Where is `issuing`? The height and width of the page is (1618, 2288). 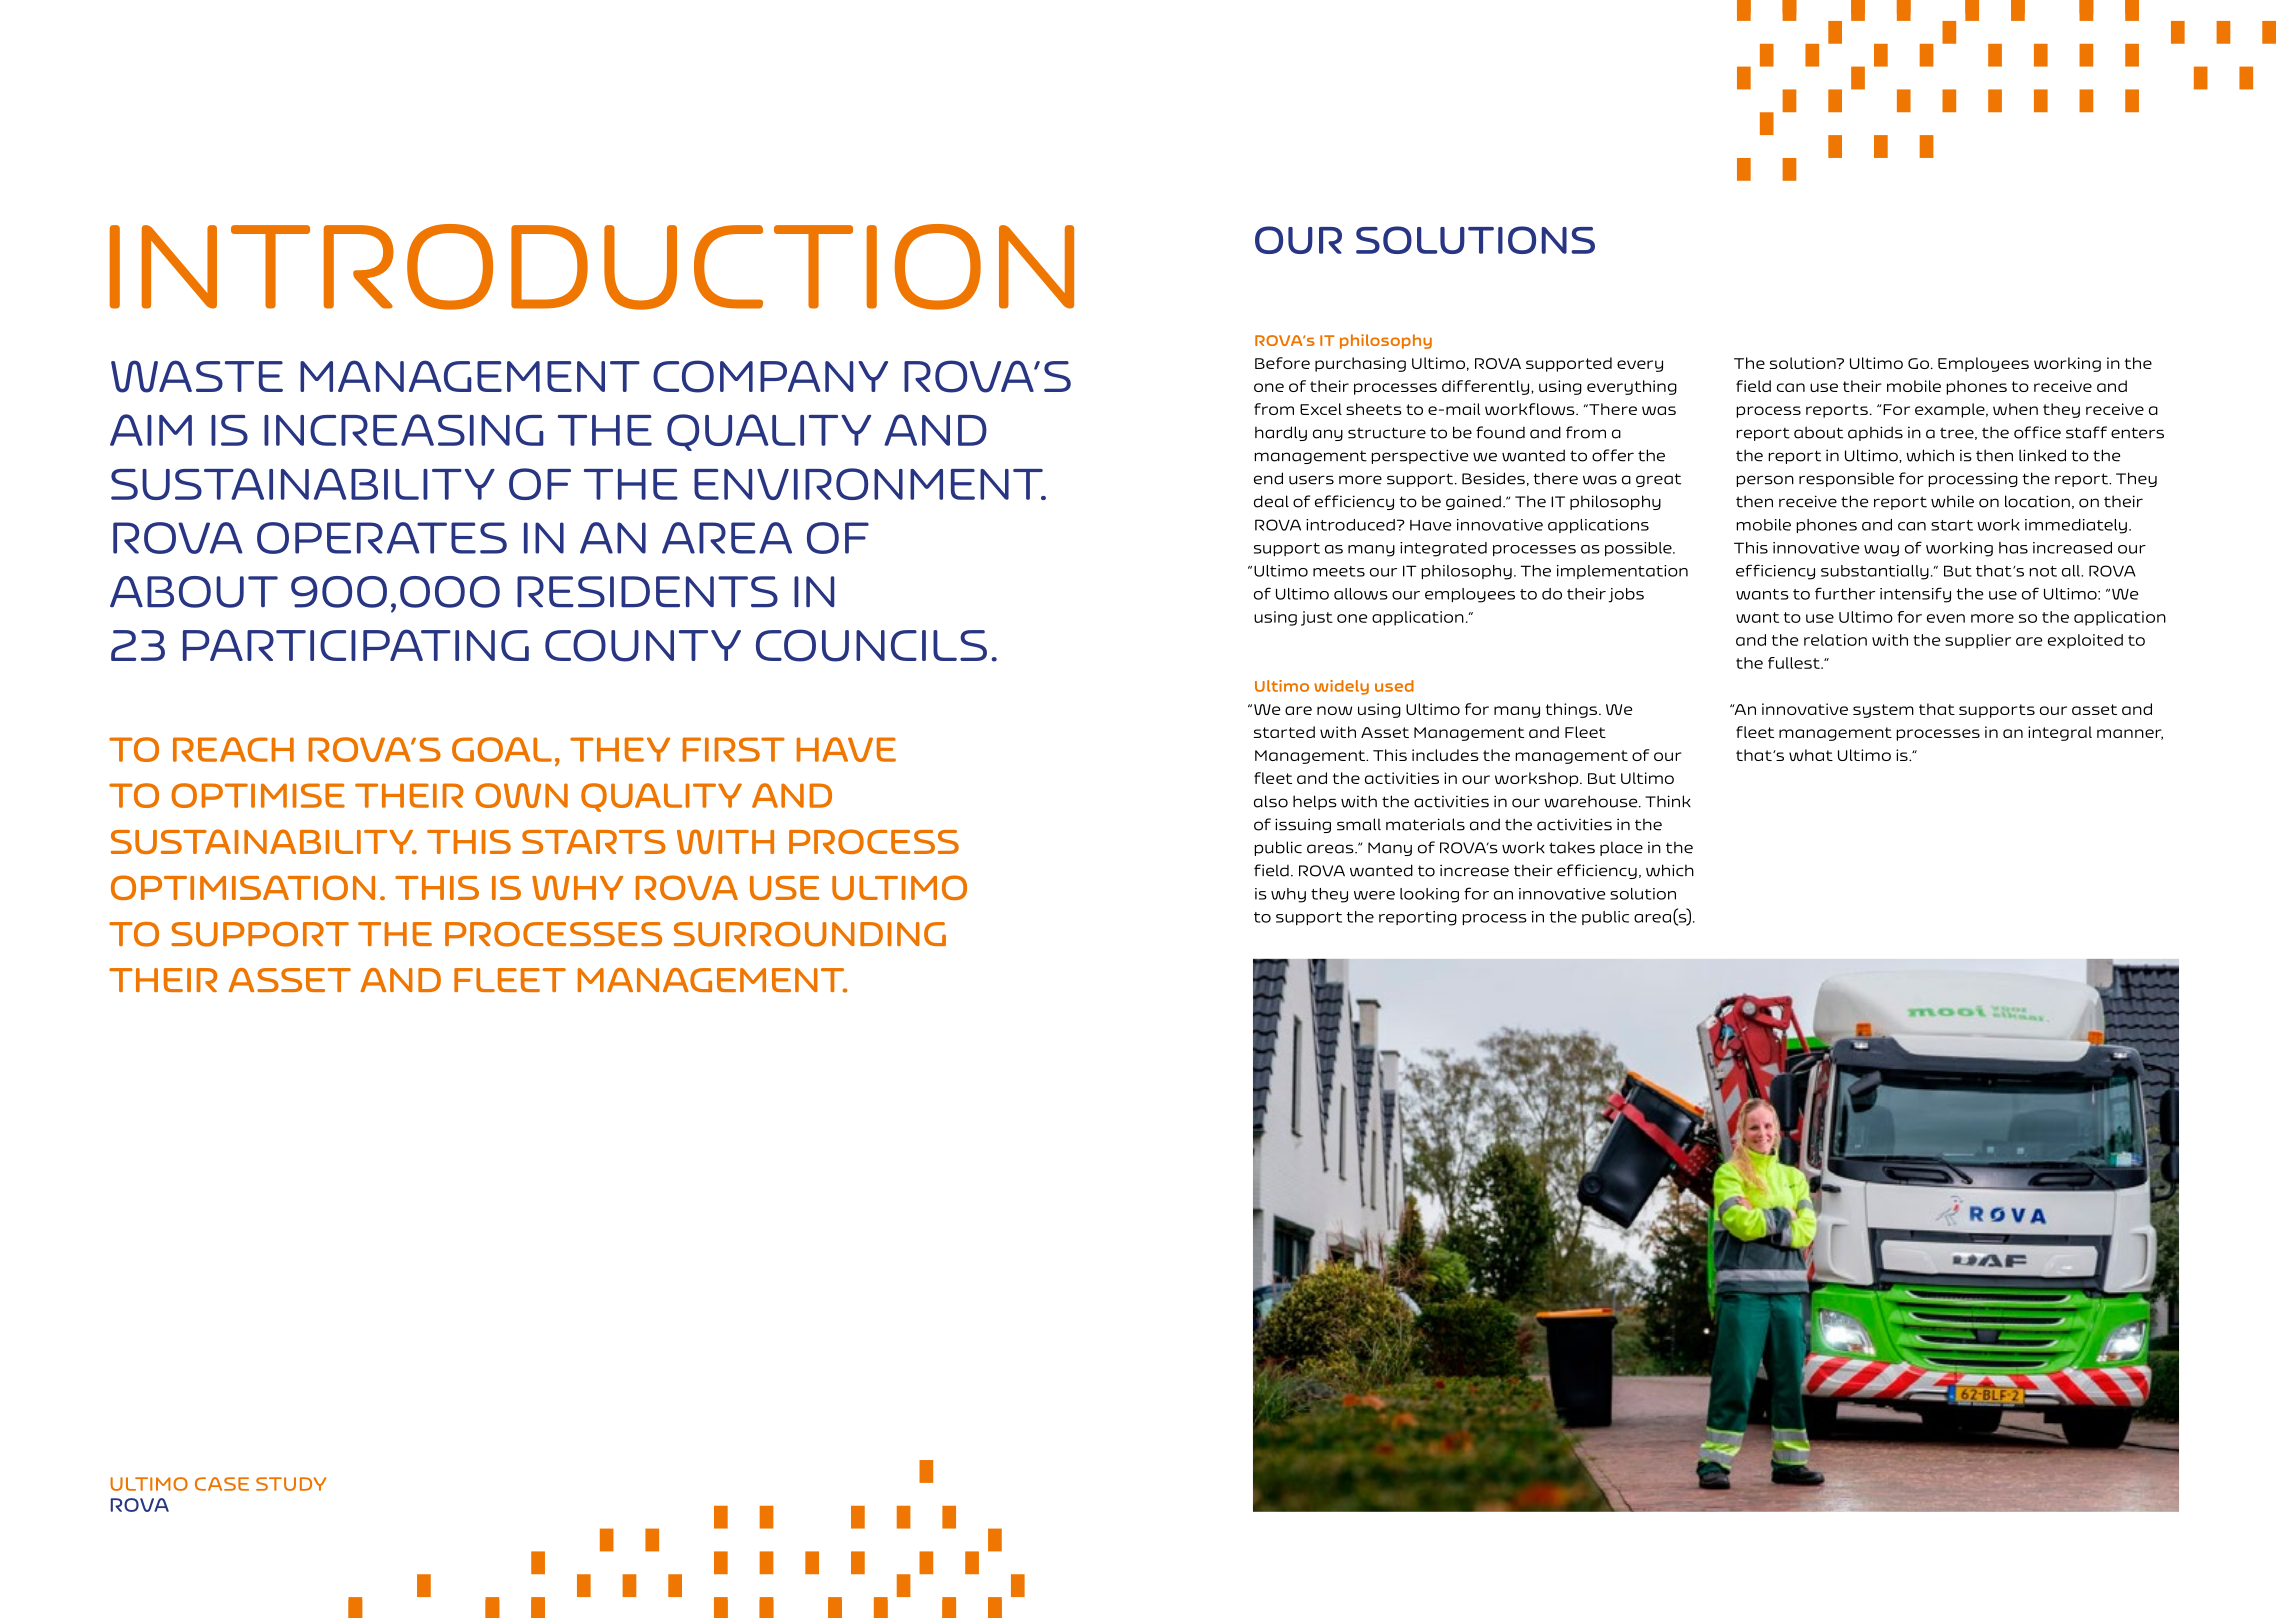
issuing is located at coordinates (1303, 825).
